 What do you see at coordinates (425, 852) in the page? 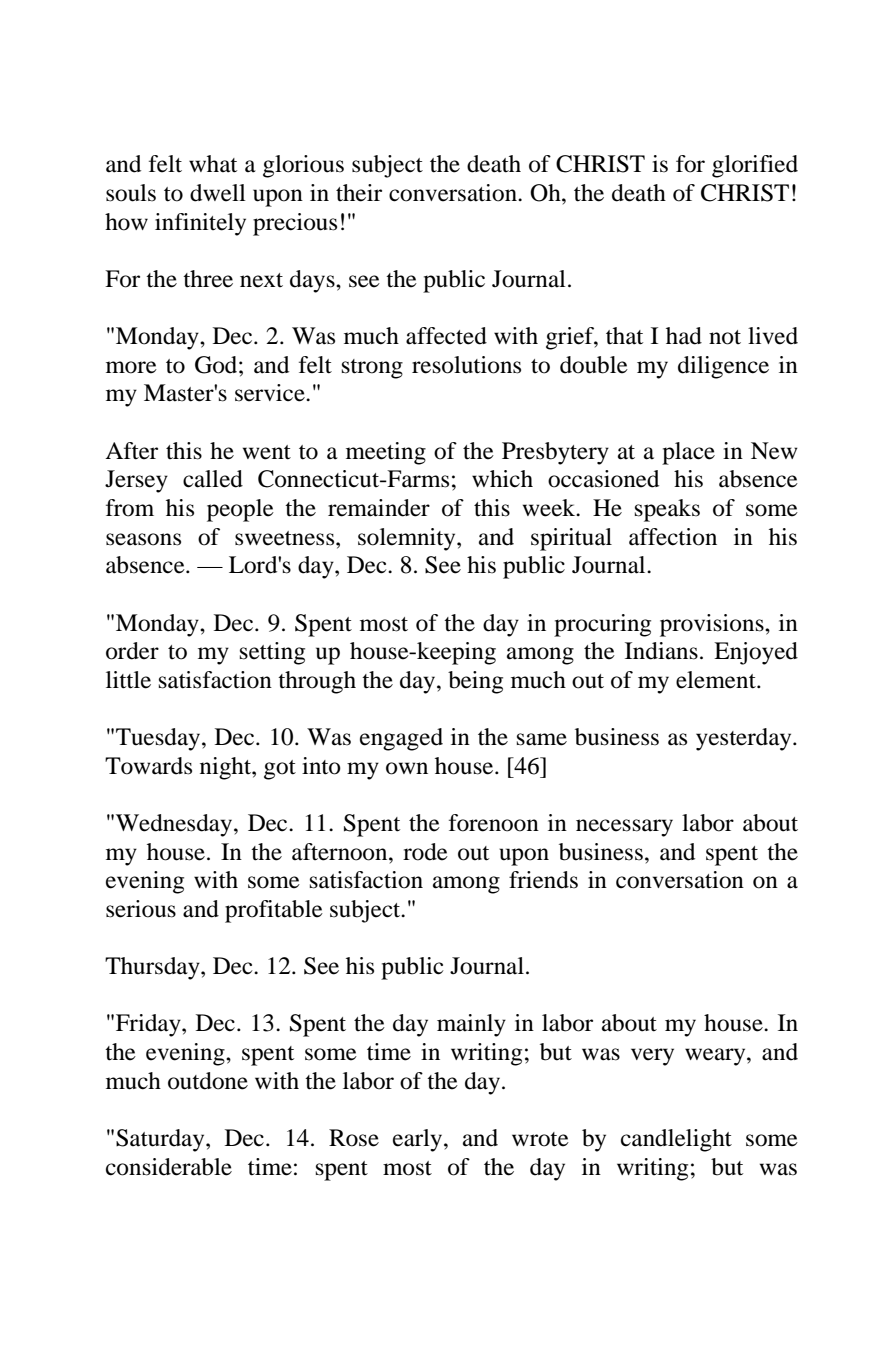
I see `rode` at bounding box center [425, 852].
